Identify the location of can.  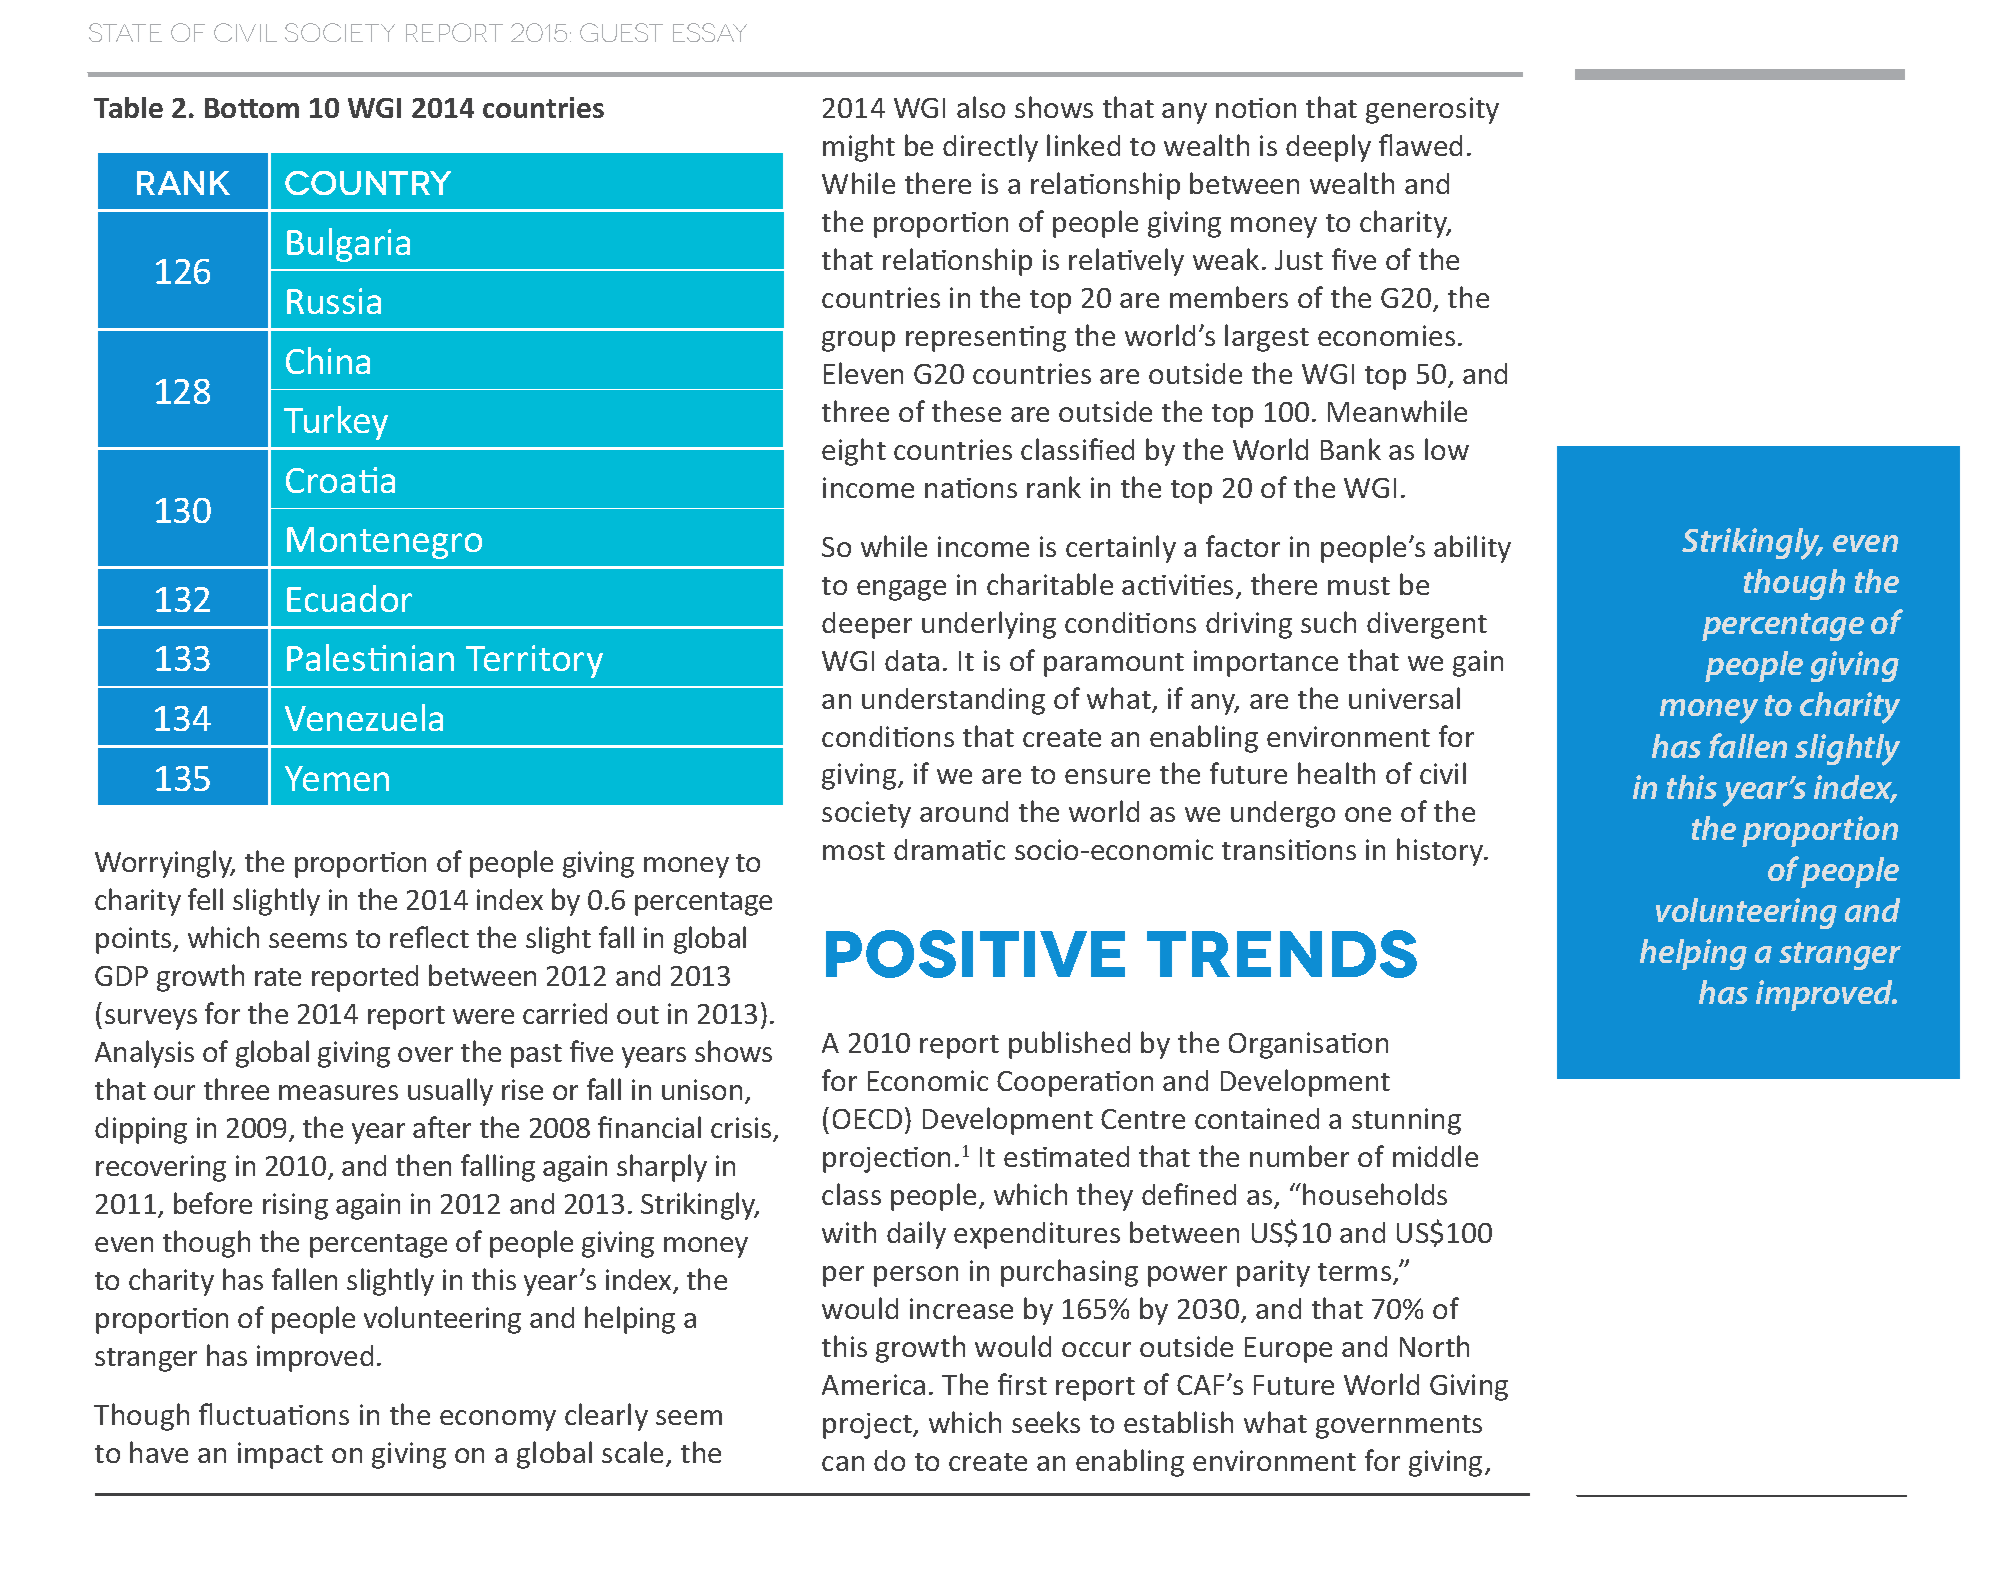
(843, 1463).
